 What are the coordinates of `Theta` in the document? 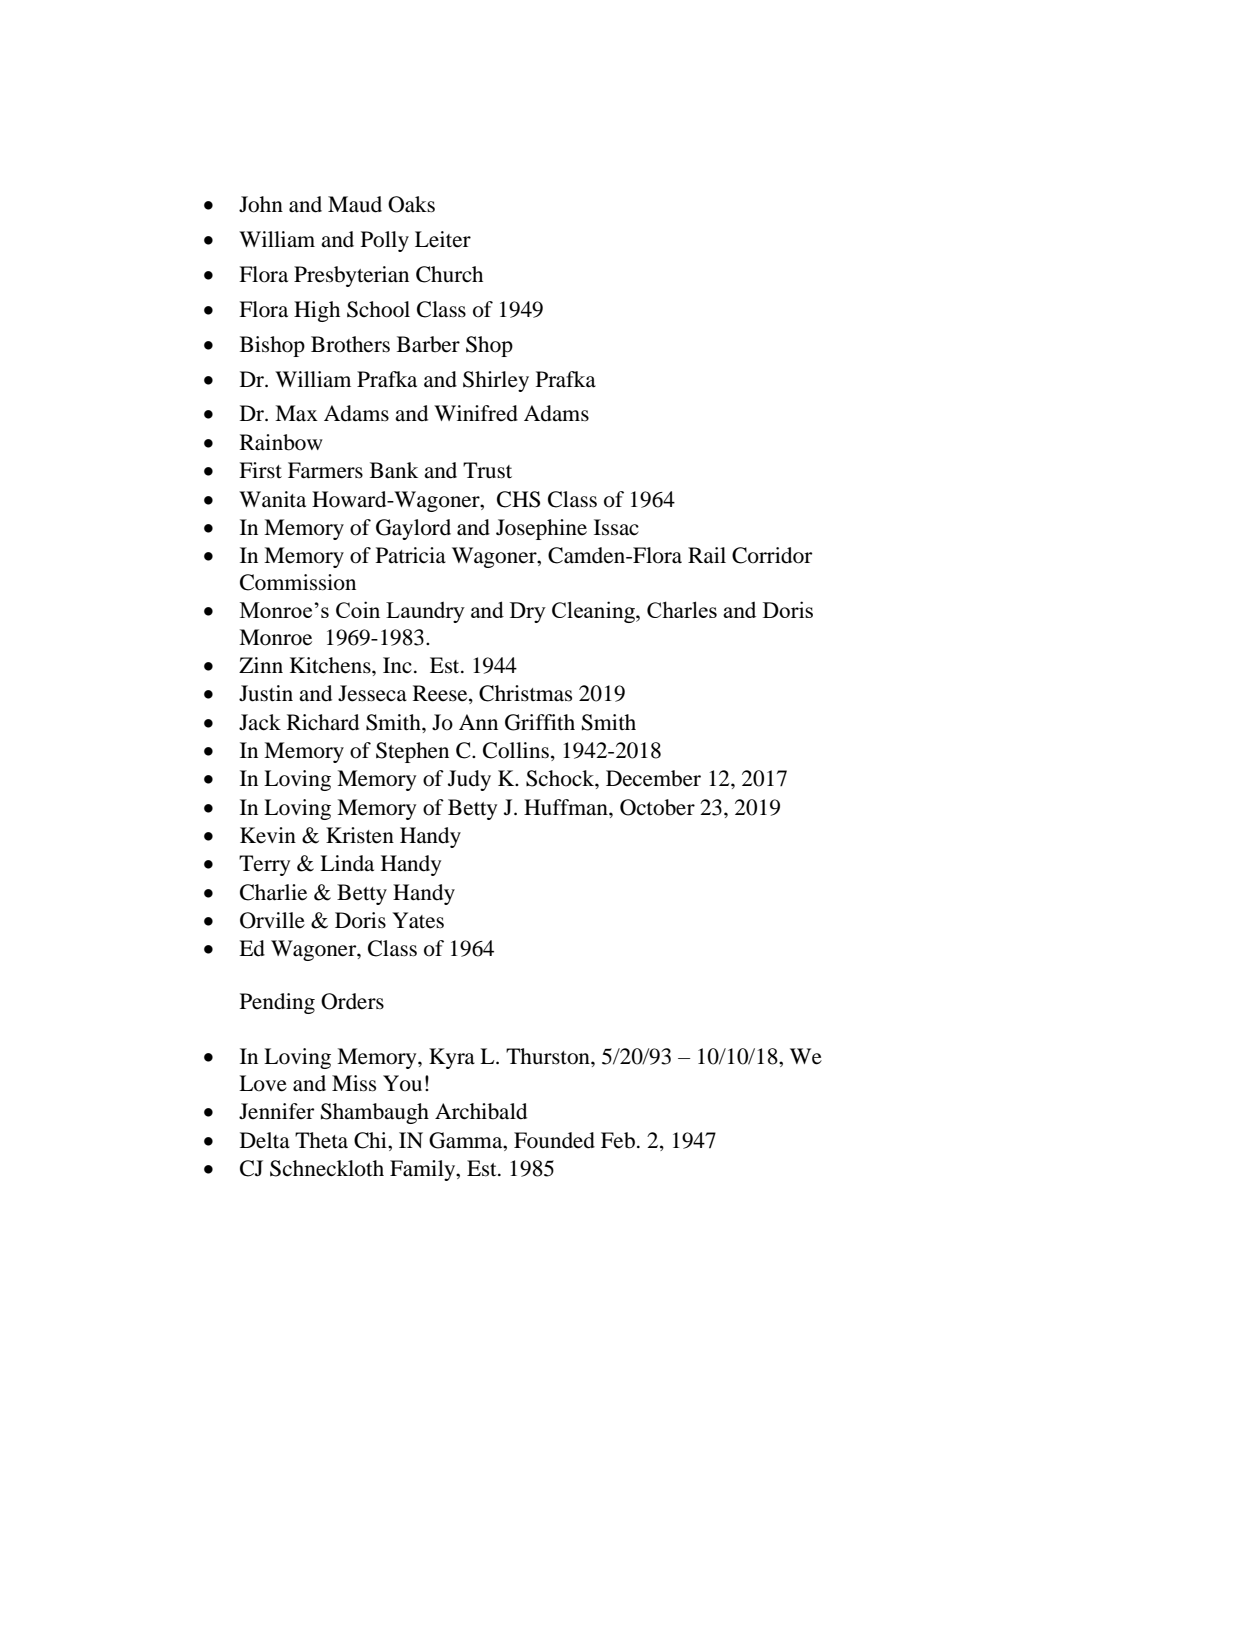 It's located at (321, 1140).
